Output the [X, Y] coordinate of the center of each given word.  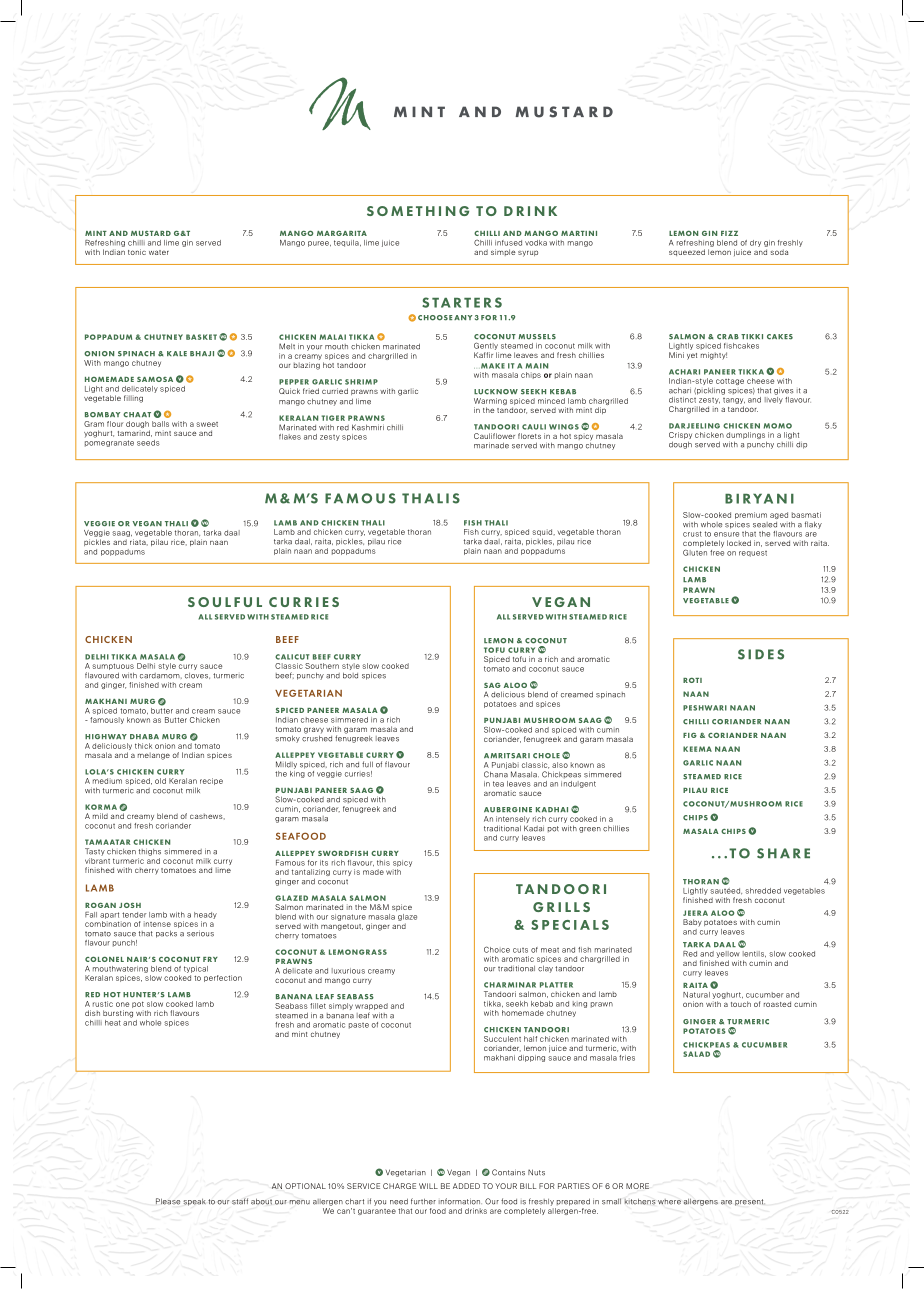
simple [503, 252]
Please [168, 1201]
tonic [137, 252]
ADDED [466, 1186]
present [750, 1202]
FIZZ [729, 233]
